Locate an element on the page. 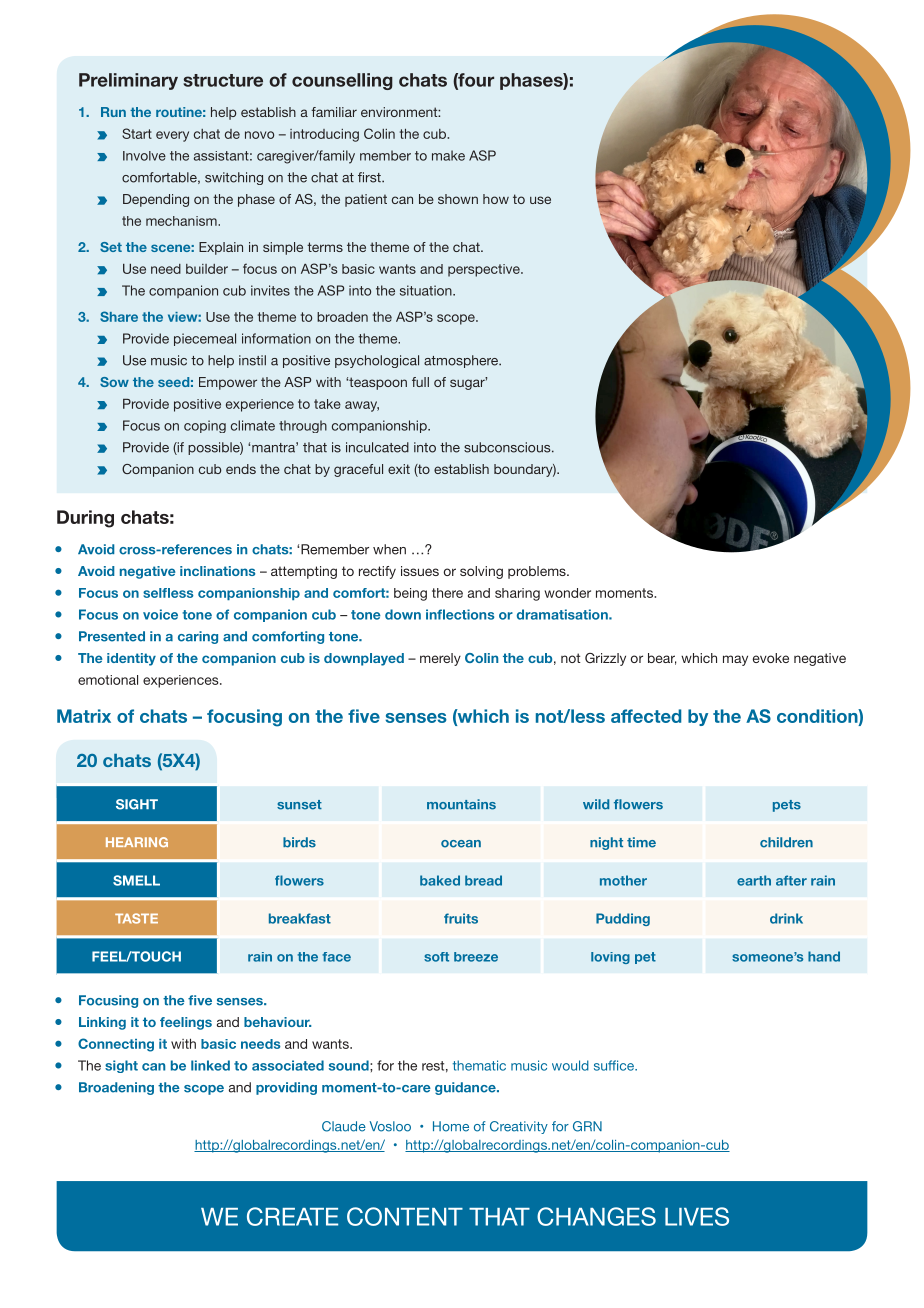 The image size is (924, 1308). HEARING is located at coordinates (137, 842).
